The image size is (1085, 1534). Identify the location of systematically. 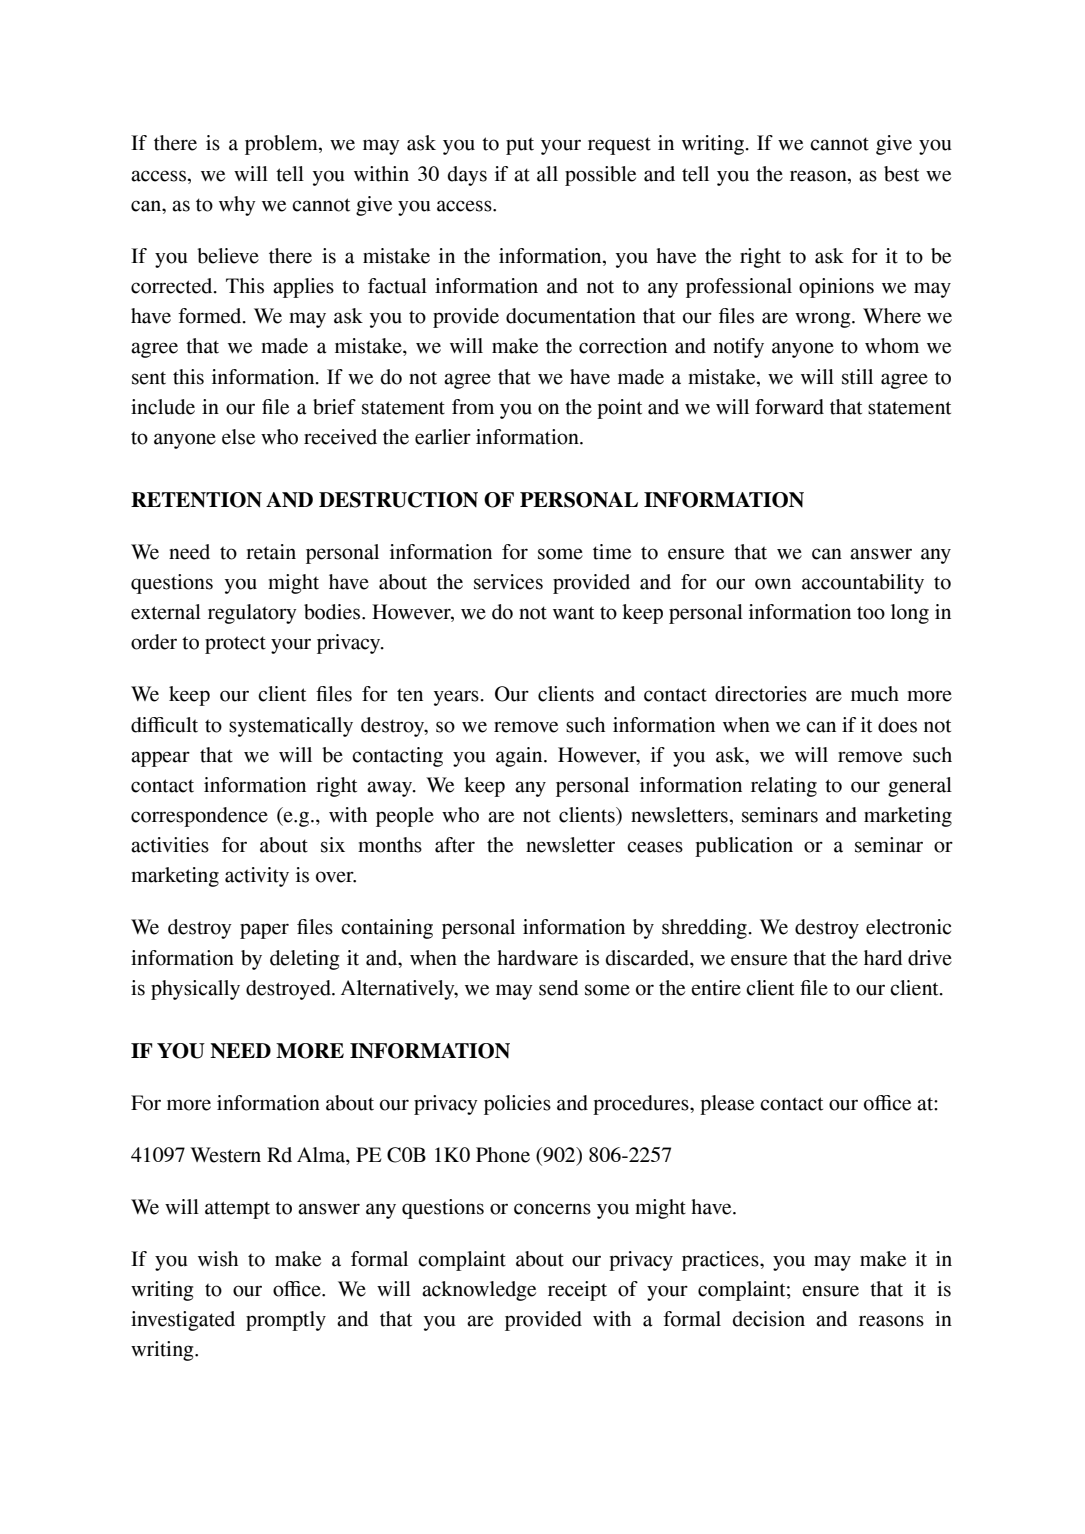
(291, 727).
